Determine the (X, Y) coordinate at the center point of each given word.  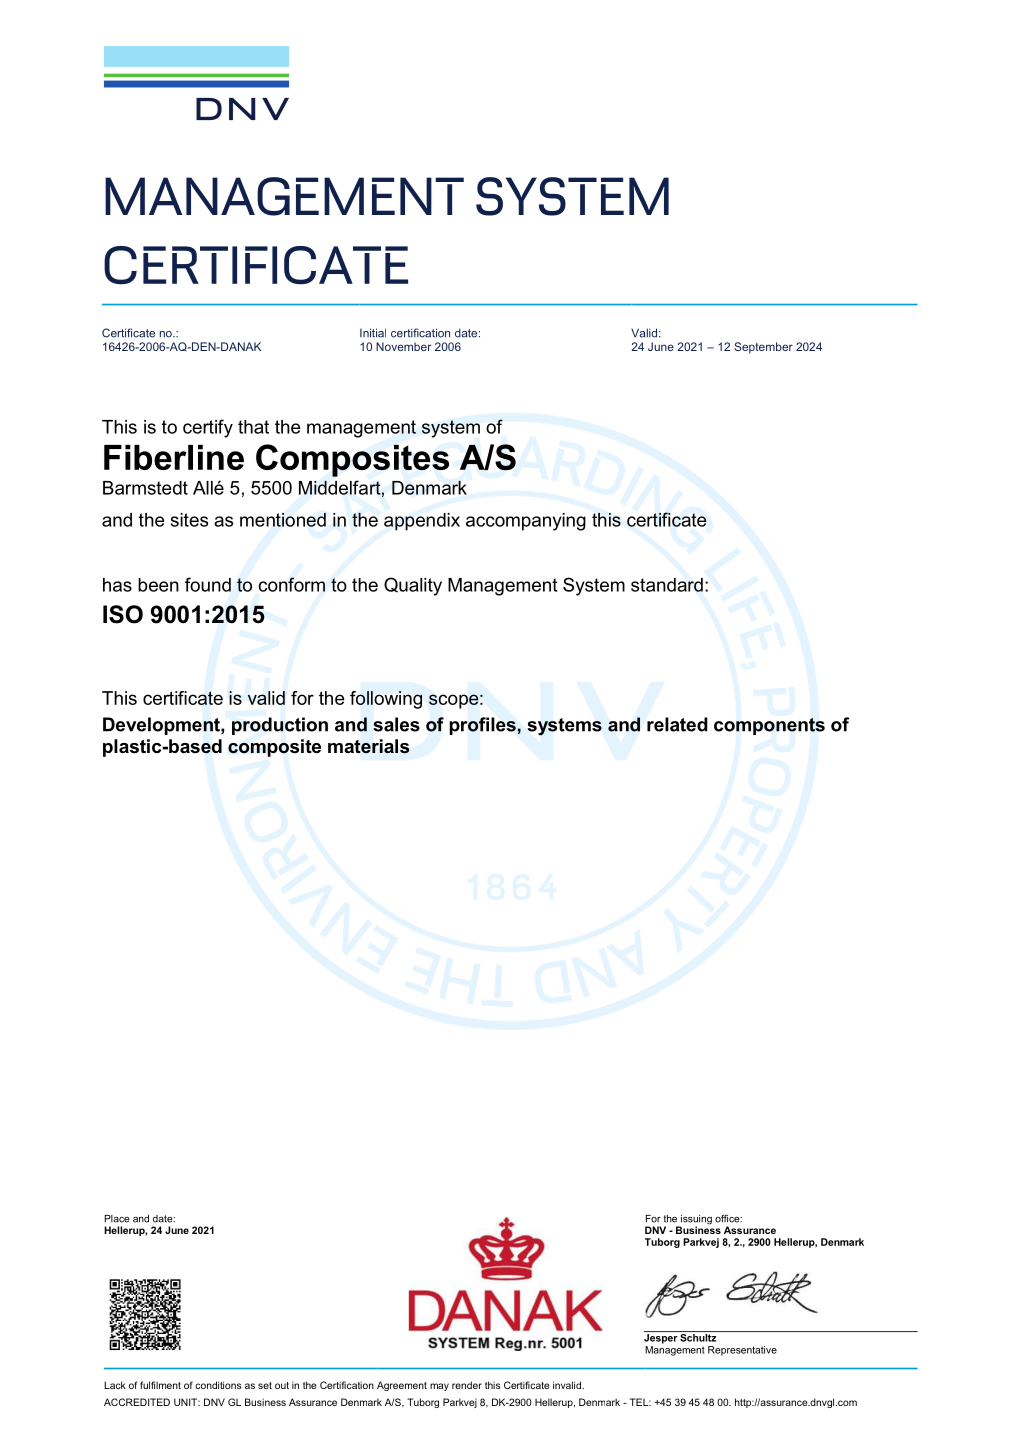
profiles (483, 726)
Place (117, 1219)
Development (162, 726)
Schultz (698, 1338)
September (763, 348)
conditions (218, 1385)
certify (208, 428)
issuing (695, 1221)
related (677, 724)
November (403, 346)
